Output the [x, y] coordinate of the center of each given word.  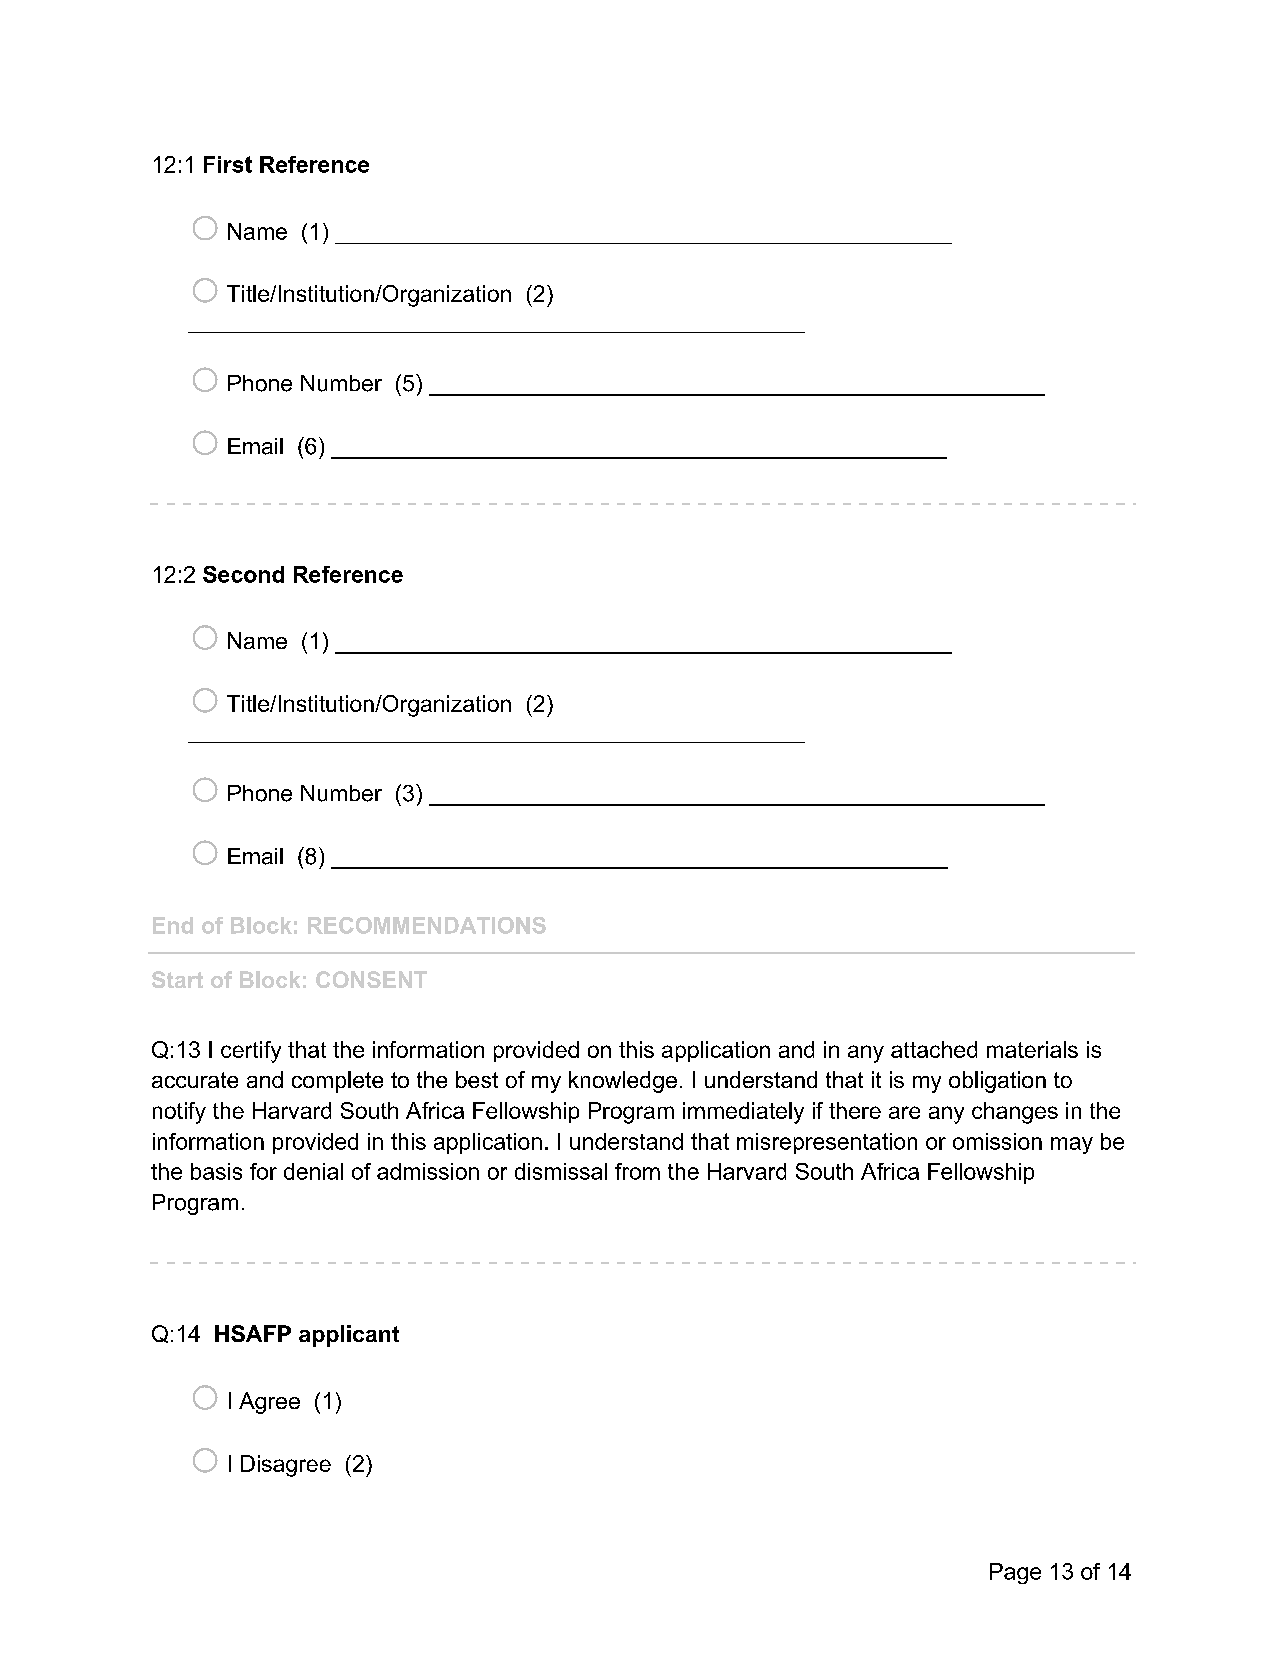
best [477, 1079]
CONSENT [371, 979]
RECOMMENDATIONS [427, 925]
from [637, 1171]
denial [313, 1171]
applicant [349, 1336]
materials [1032, 1049]
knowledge [623, 1082]
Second [243, 574]
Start [177, 979]
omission [997, 1141]
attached [934, 1049]
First [228, 164]
